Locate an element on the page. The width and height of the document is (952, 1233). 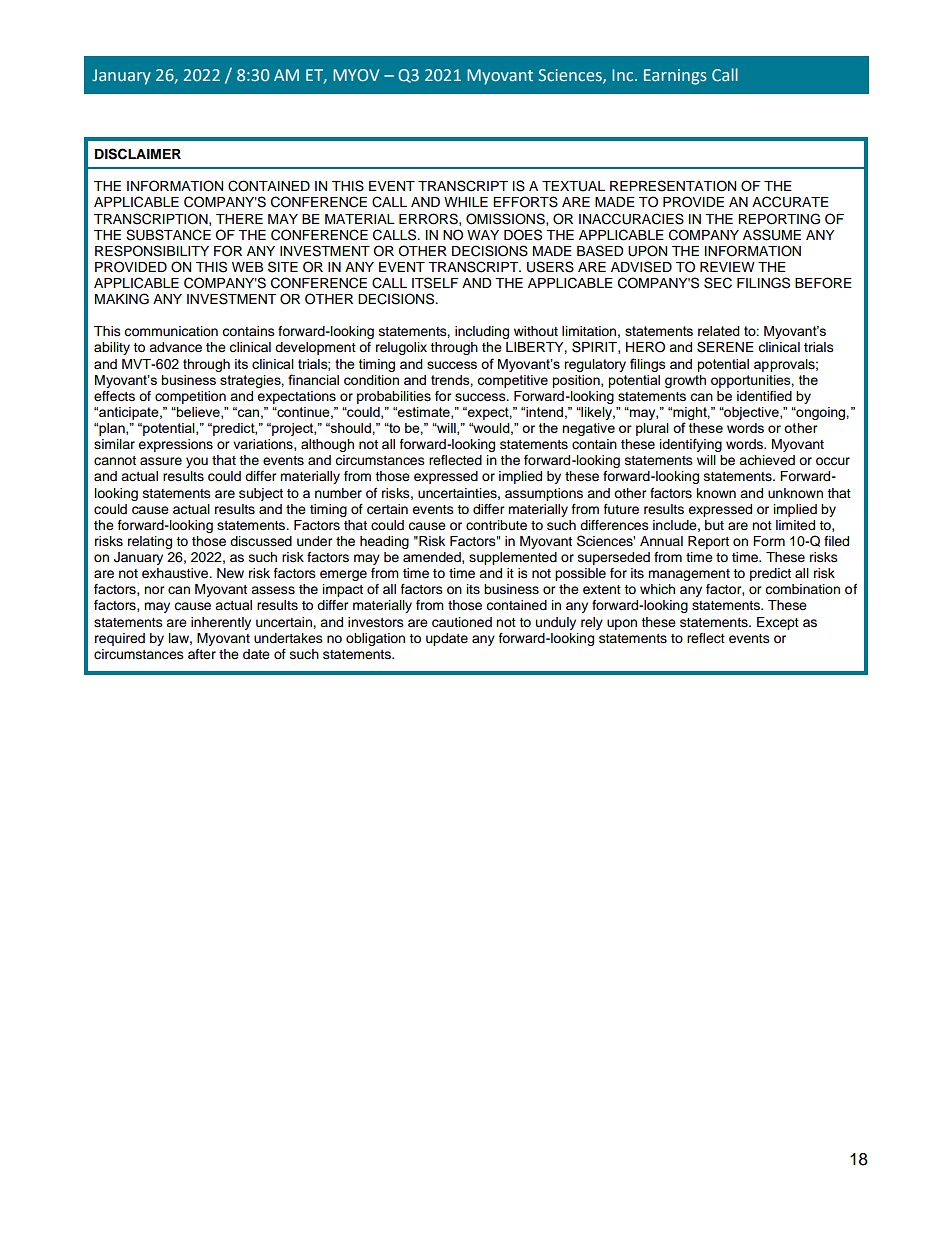
Earnings is located at coordinates (675, 77).
